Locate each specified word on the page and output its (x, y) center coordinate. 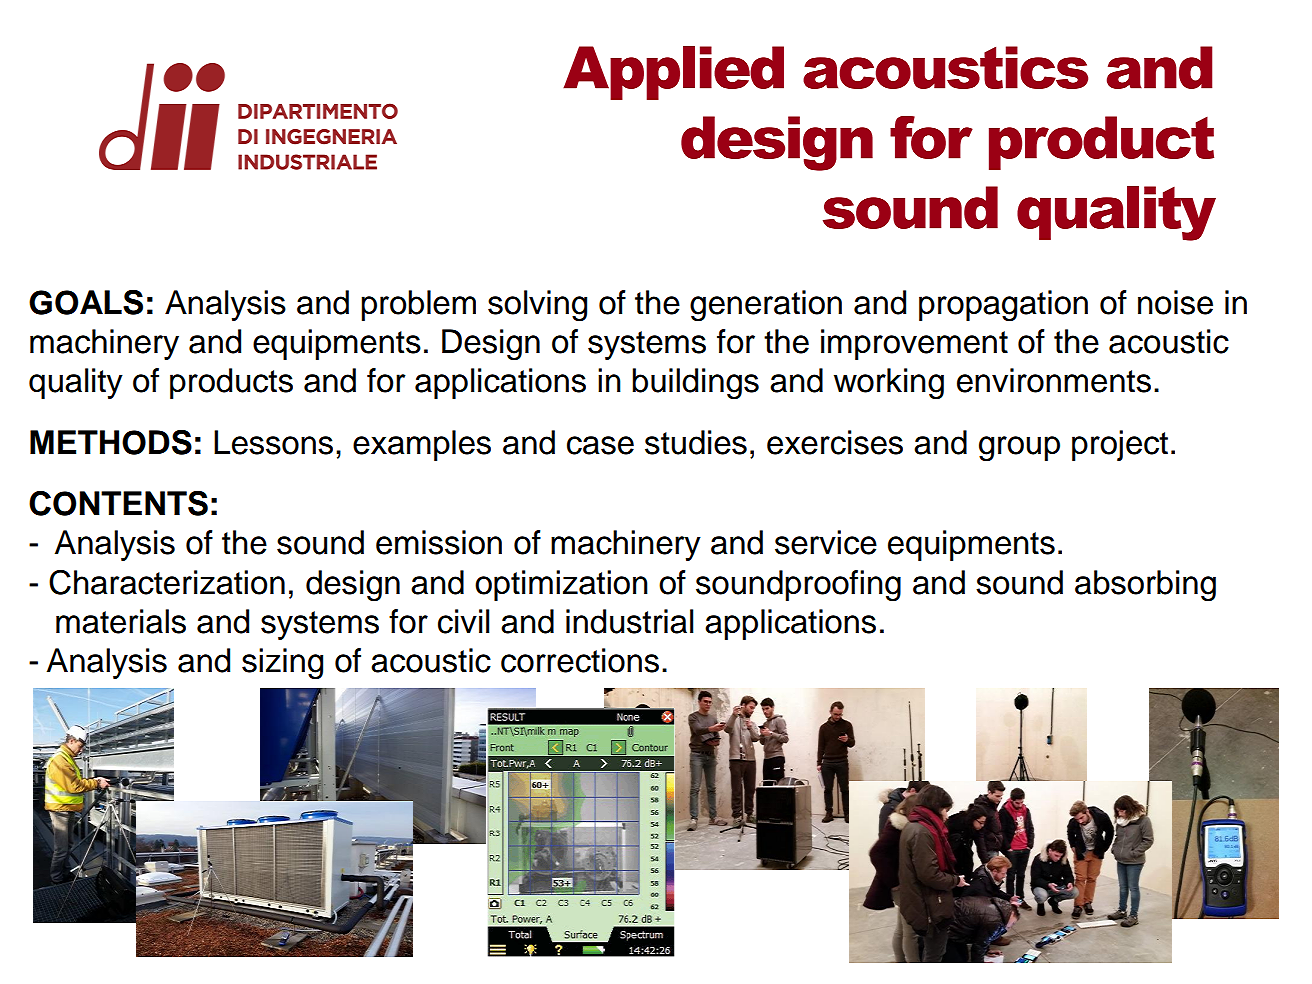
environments (1054, 380)
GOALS (86, 302)
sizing (282, 664)
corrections (580, 660)
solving (537, 306)
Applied (673, 73)
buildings (695, 384)
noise (1175, 302)
